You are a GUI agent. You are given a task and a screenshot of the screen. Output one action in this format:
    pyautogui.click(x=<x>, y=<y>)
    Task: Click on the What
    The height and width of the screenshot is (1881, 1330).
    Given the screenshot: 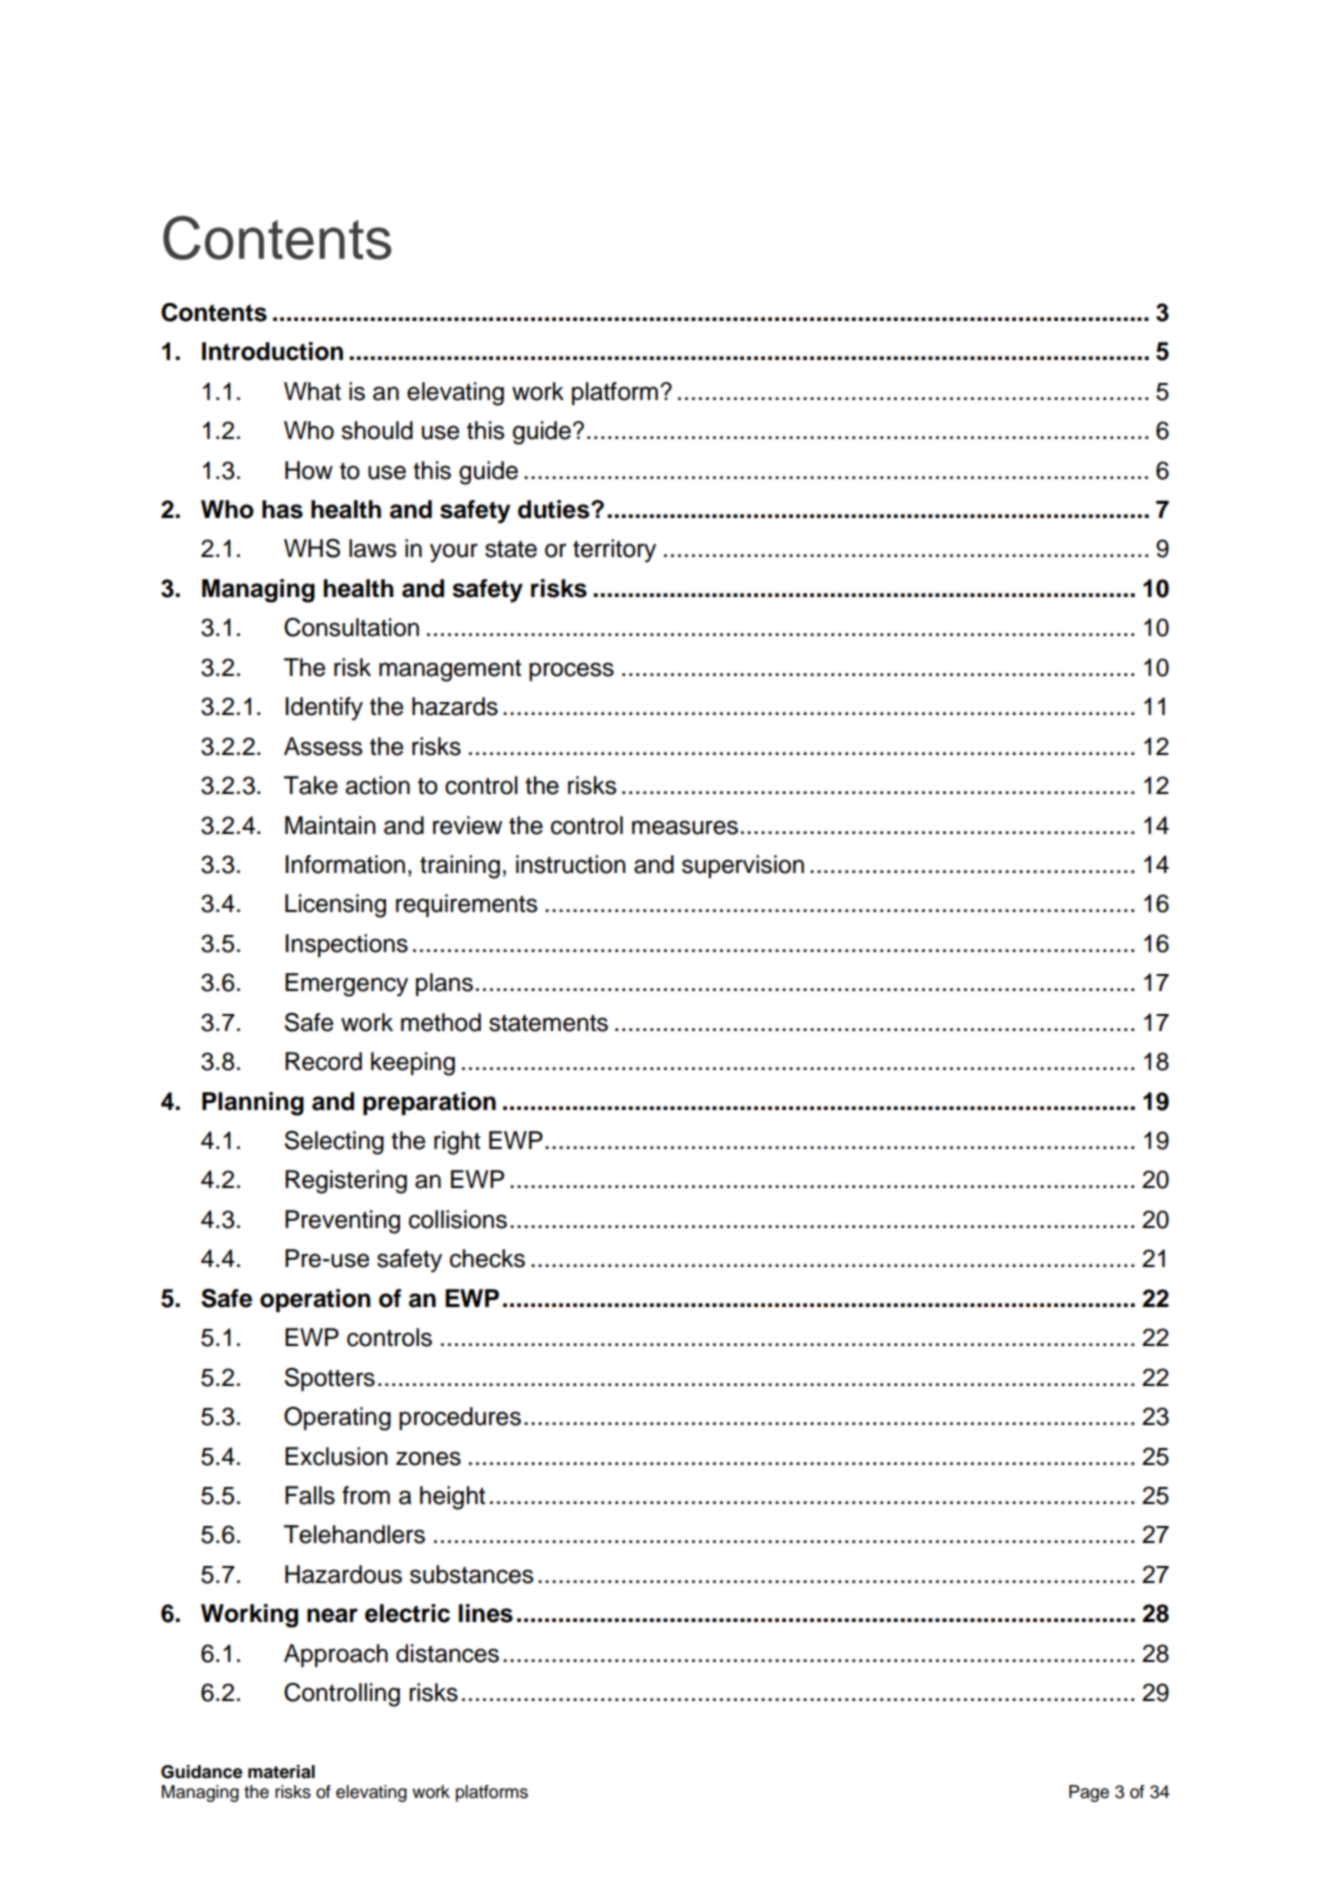 What is the action you would take?
    pyautogui.click(x=312, y=391)
